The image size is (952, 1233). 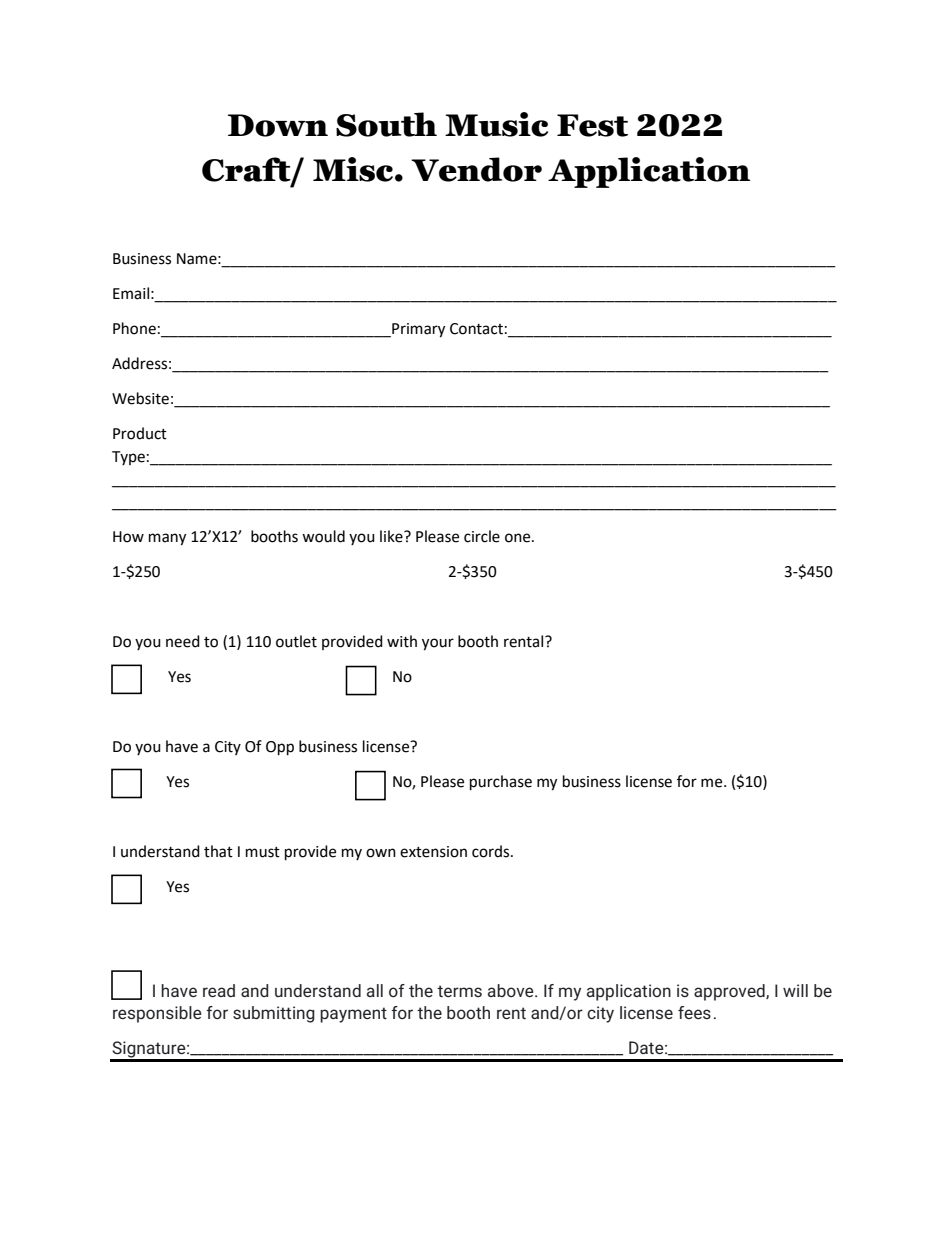 What do you see at coordinates (278, 125) in the page?
I see `Down` at bounding box center [278, 125].
